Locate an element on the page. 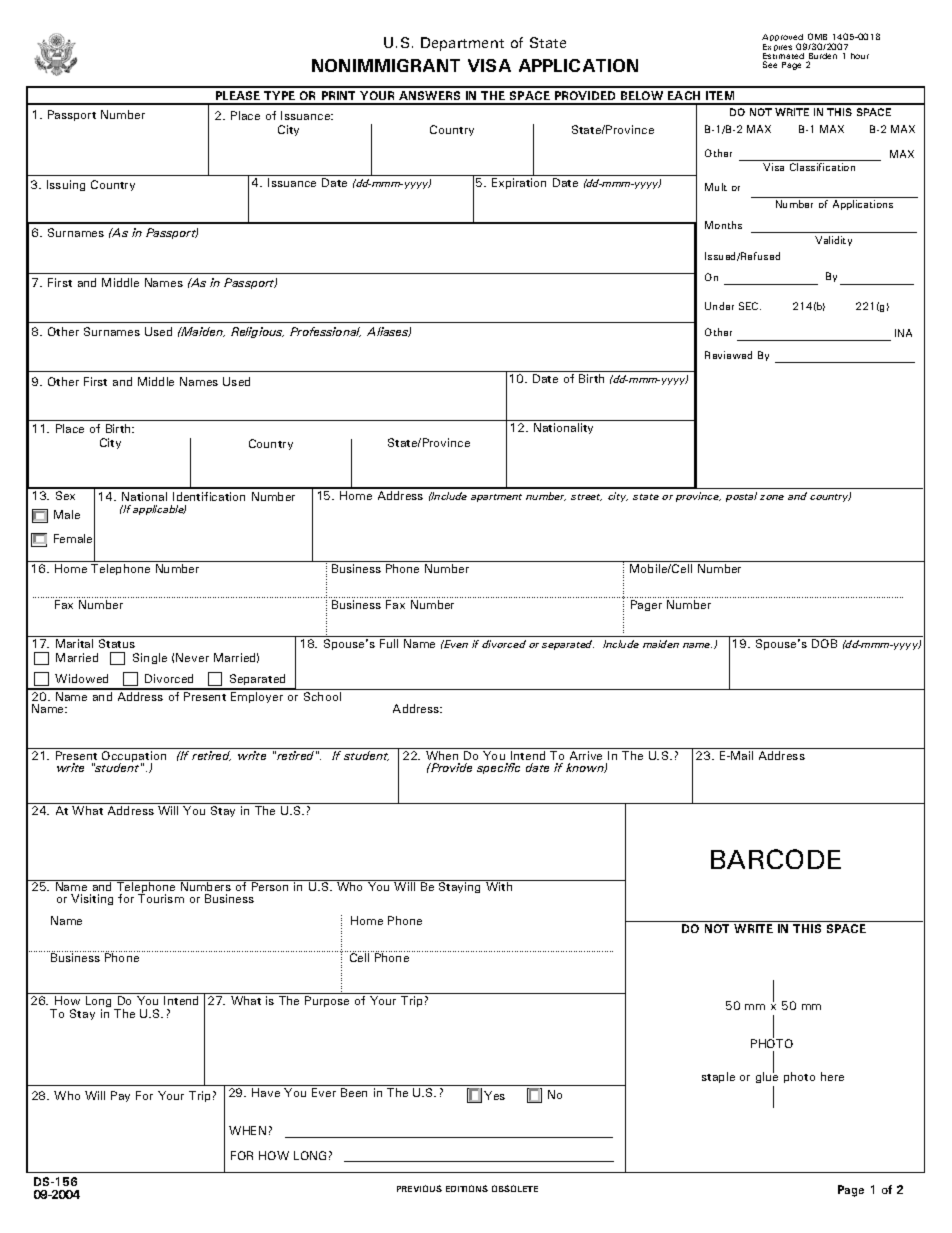 This document has height=1233, width=952. EDITIONS is located at coordinates (467, 1188).
